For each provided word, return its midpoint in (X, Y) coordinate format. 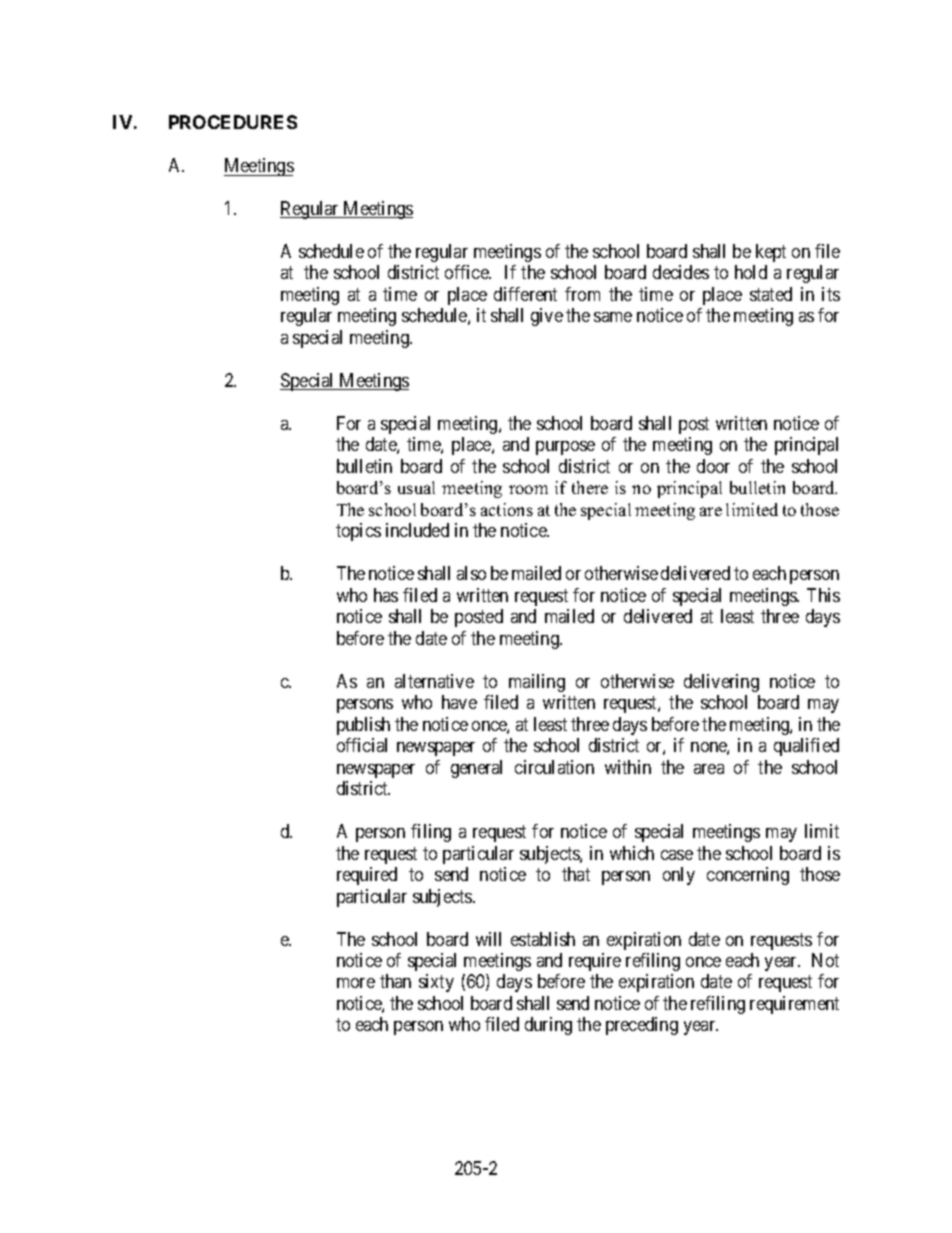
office (467, 272)
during (548, 1026)
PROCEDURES (233, 122)
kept (771, 253)
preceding (642, 1026)
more (356, 983)
